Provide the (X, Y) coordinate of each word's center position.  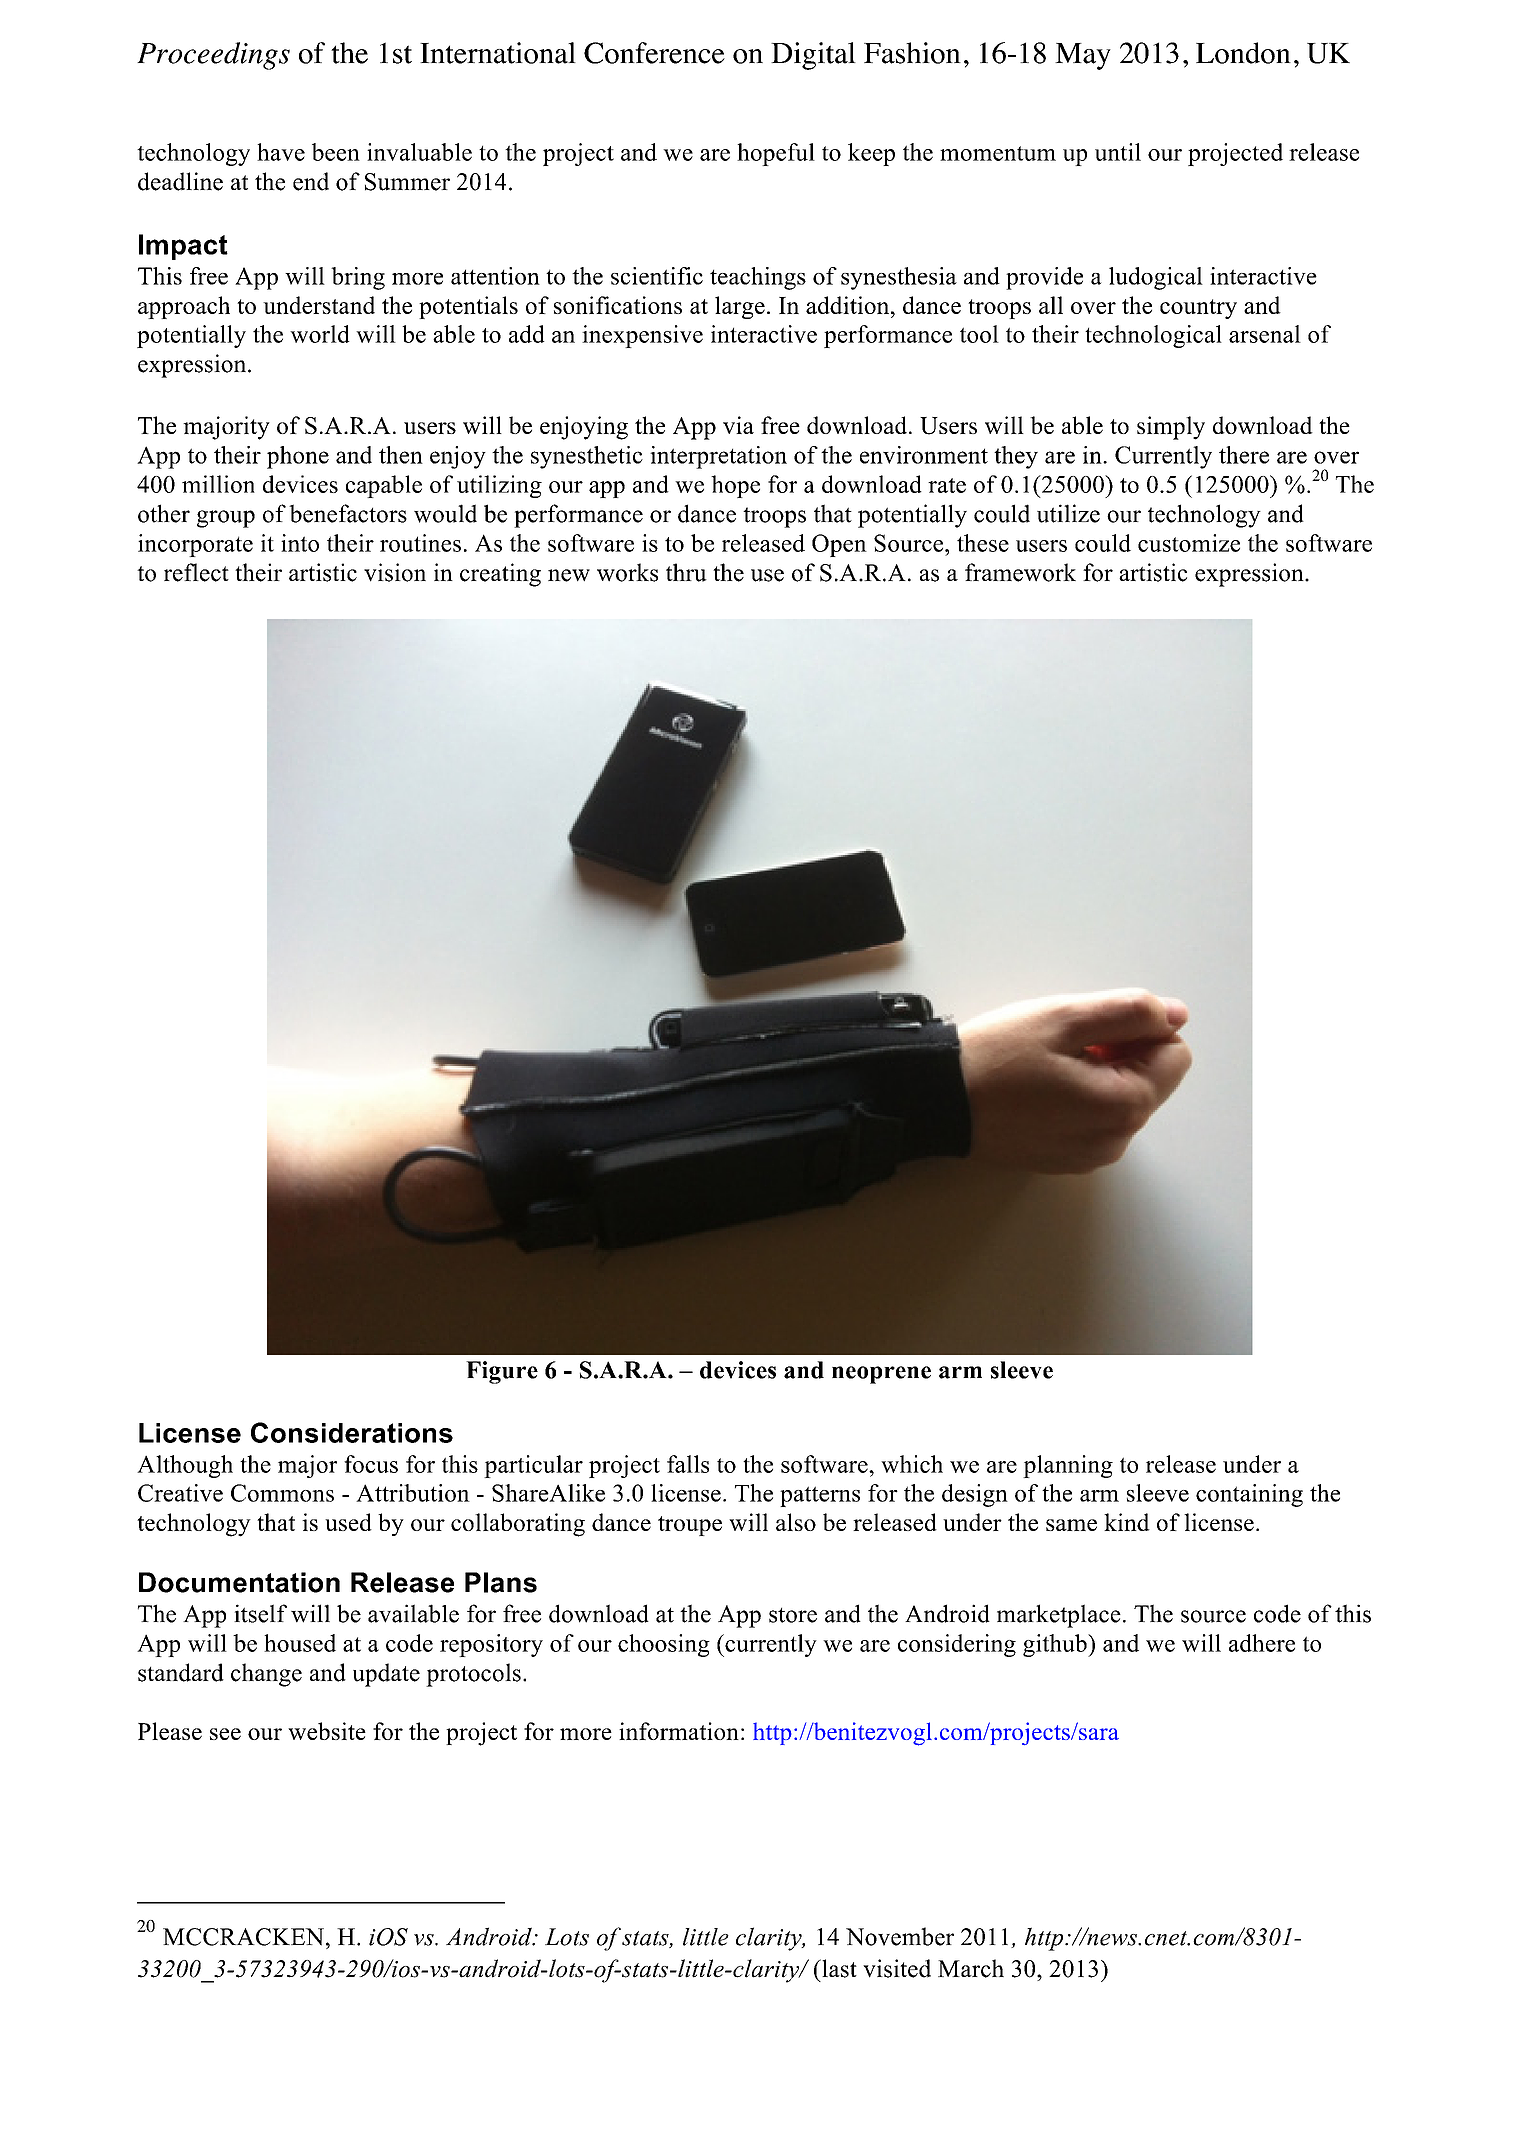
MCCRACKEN (243, 1937)
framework (1020, 572)
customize (1189, 543)
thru (686, 572)
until (1118, 152)
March (971, 1968)
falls (688, 1464)
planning (1068, 1466)
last (838, 1968)
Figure (502, 1372)
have (281, 152)
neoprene (881, 1375)
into (300, 543)
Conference (654, 53)
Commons (282, 1493)
